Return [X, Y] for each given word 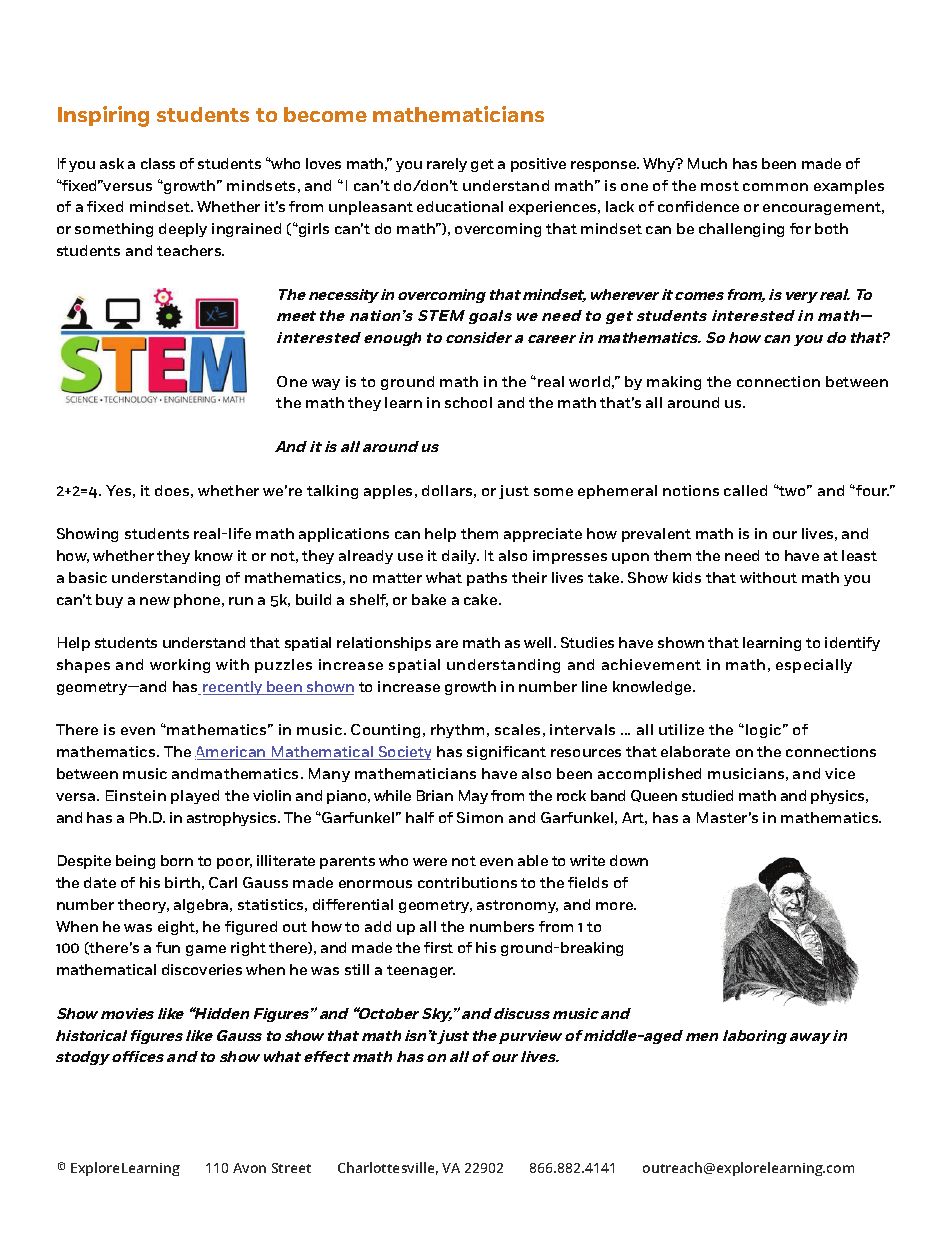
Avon [249, 1168]
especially [814, 666]
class [158, 163]
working [180, 666]
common [775, 187]
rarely [447, 165]
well [539, 642]
